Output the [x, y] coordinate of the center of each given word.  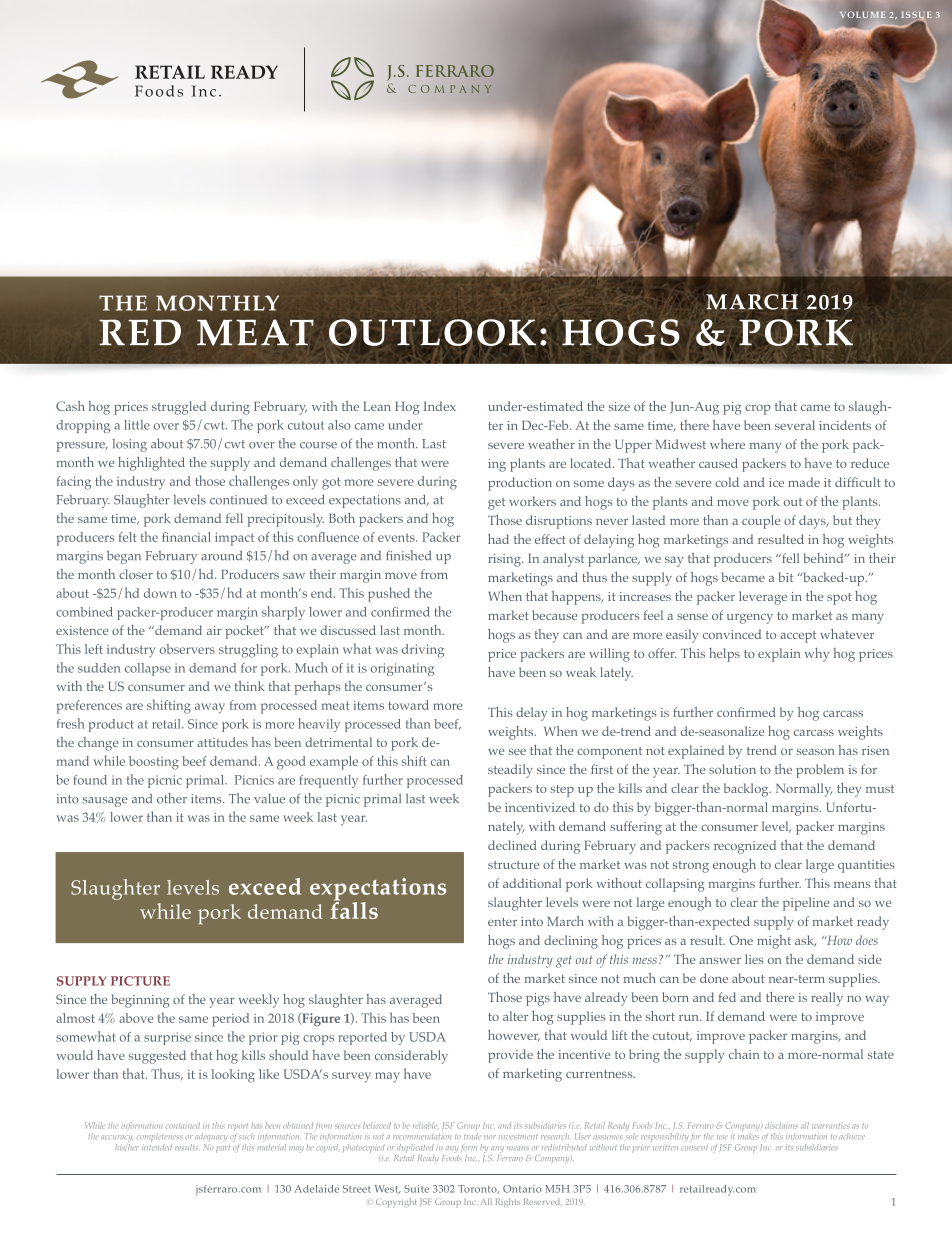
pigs [538, 999]
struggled [179, 408]
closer [136, 574]
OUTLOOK [432, 332]
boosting [154, 763]
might [774, 942]
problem [820, 771]
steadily [510, 771]
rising [505, 560]
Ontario [522, 1189]
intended [157, 1146]
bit [786, 577]
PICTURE [140, 981]
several [795, 425]
